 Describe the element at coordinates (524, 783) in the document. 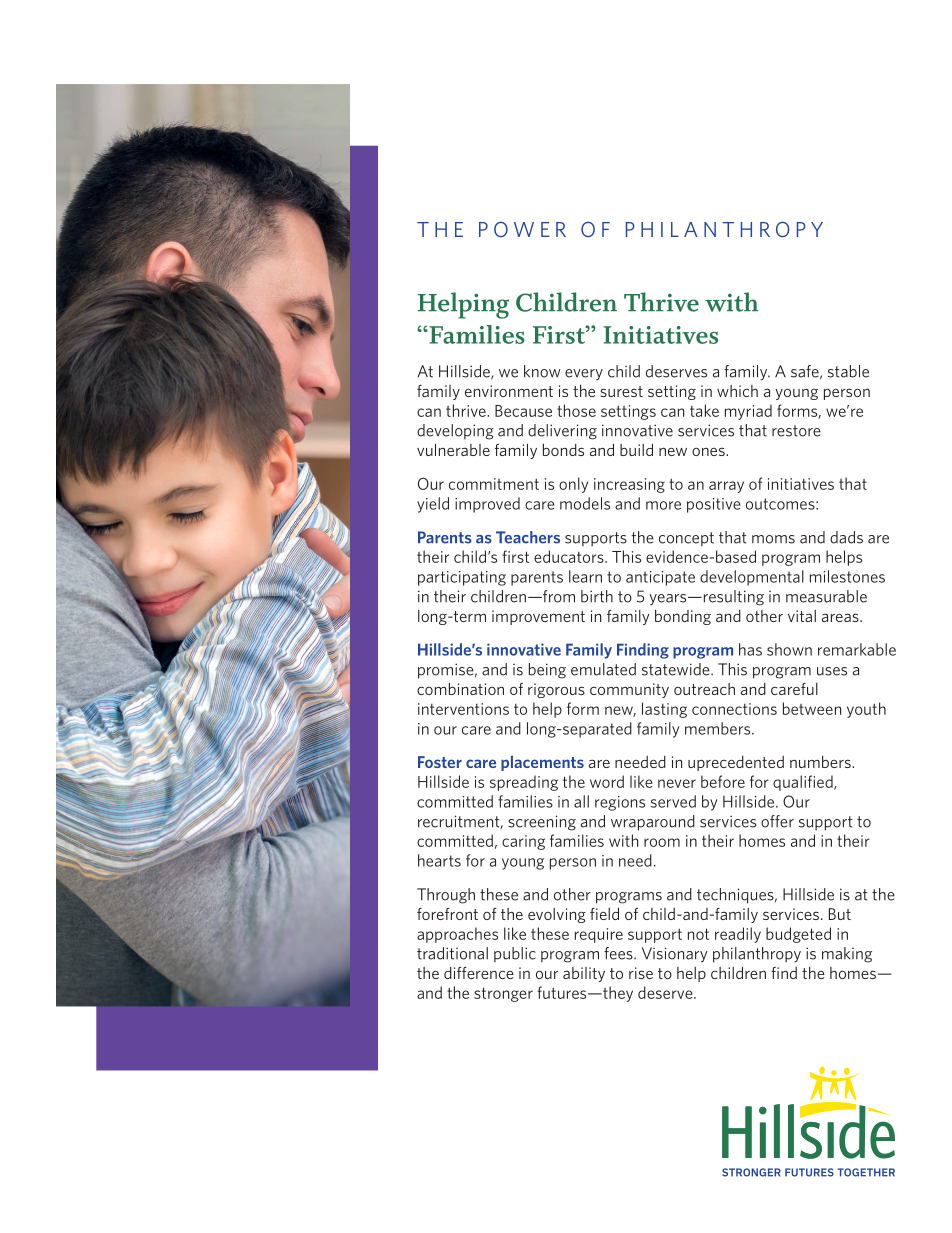

I see `spreading` at that location.
